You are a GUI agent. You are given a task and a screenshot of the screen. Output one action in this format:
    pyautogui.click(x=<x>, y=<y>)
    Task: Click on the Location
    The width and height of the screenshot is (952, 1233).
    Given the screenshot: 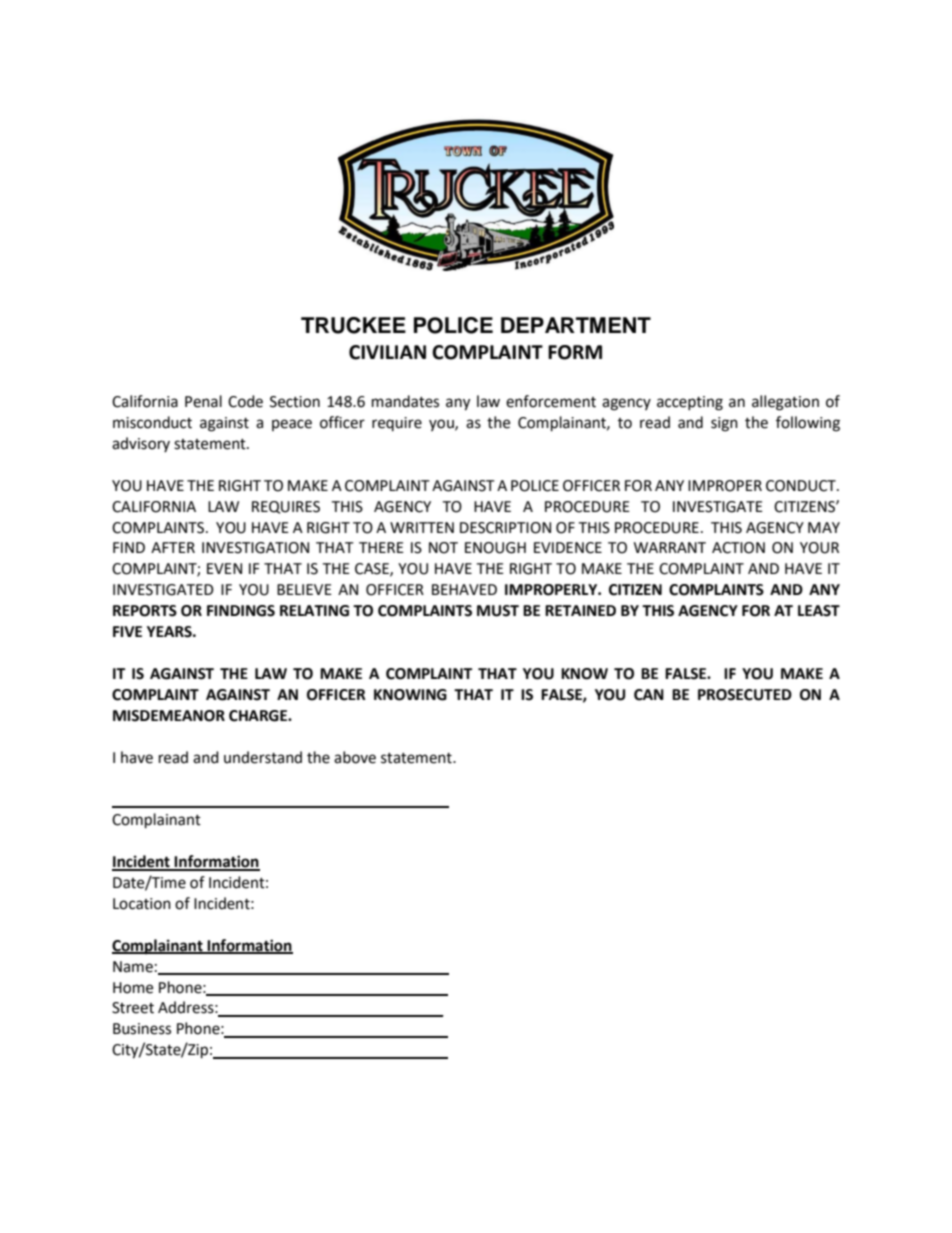 What is the action you would take?
    pyautogui.click(x=142, y=904)
